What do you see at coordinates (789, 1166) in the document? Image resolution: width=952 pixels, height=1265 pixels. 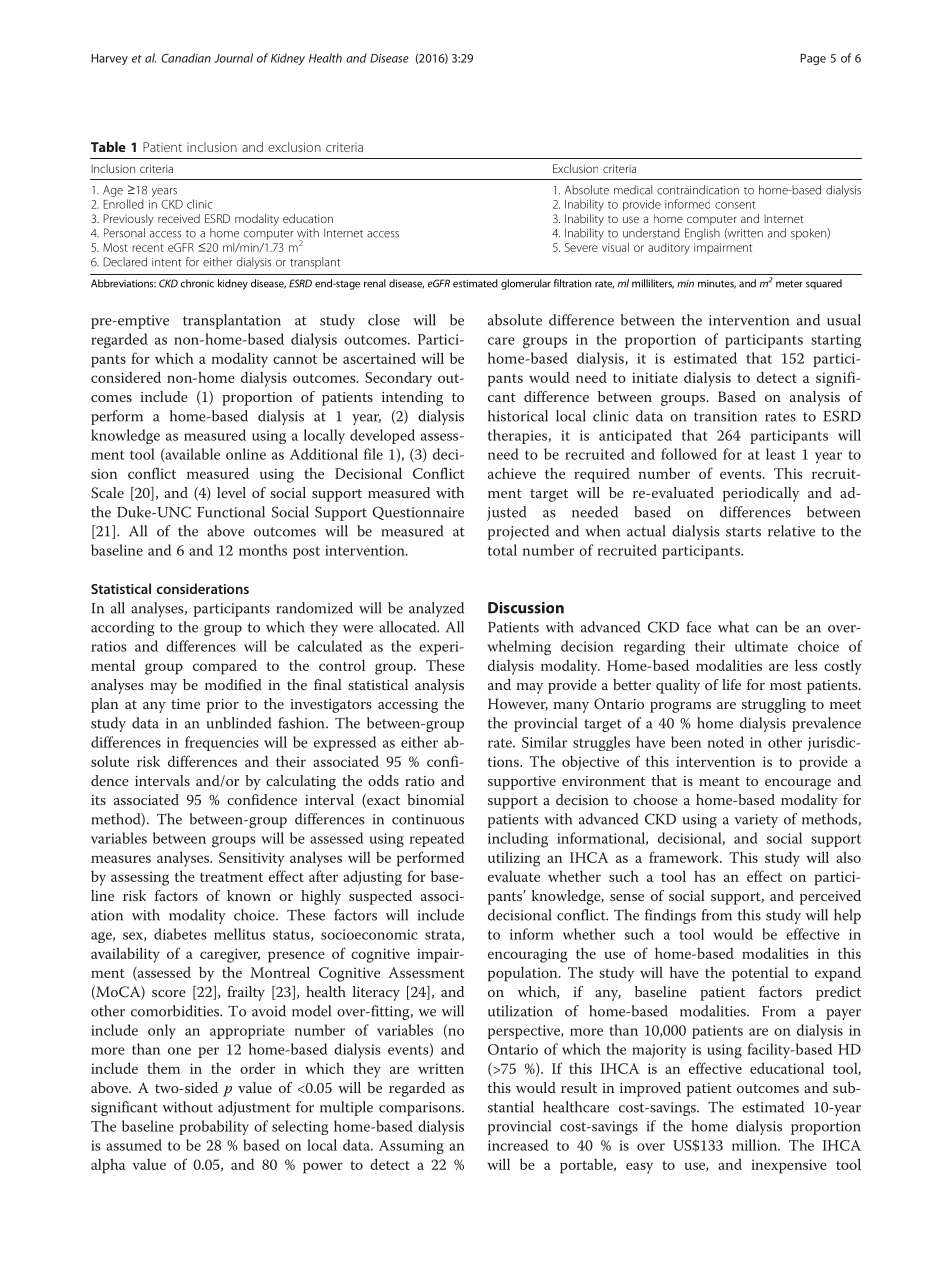 I see `inexpensive` at bounding box center [789, 1166].
